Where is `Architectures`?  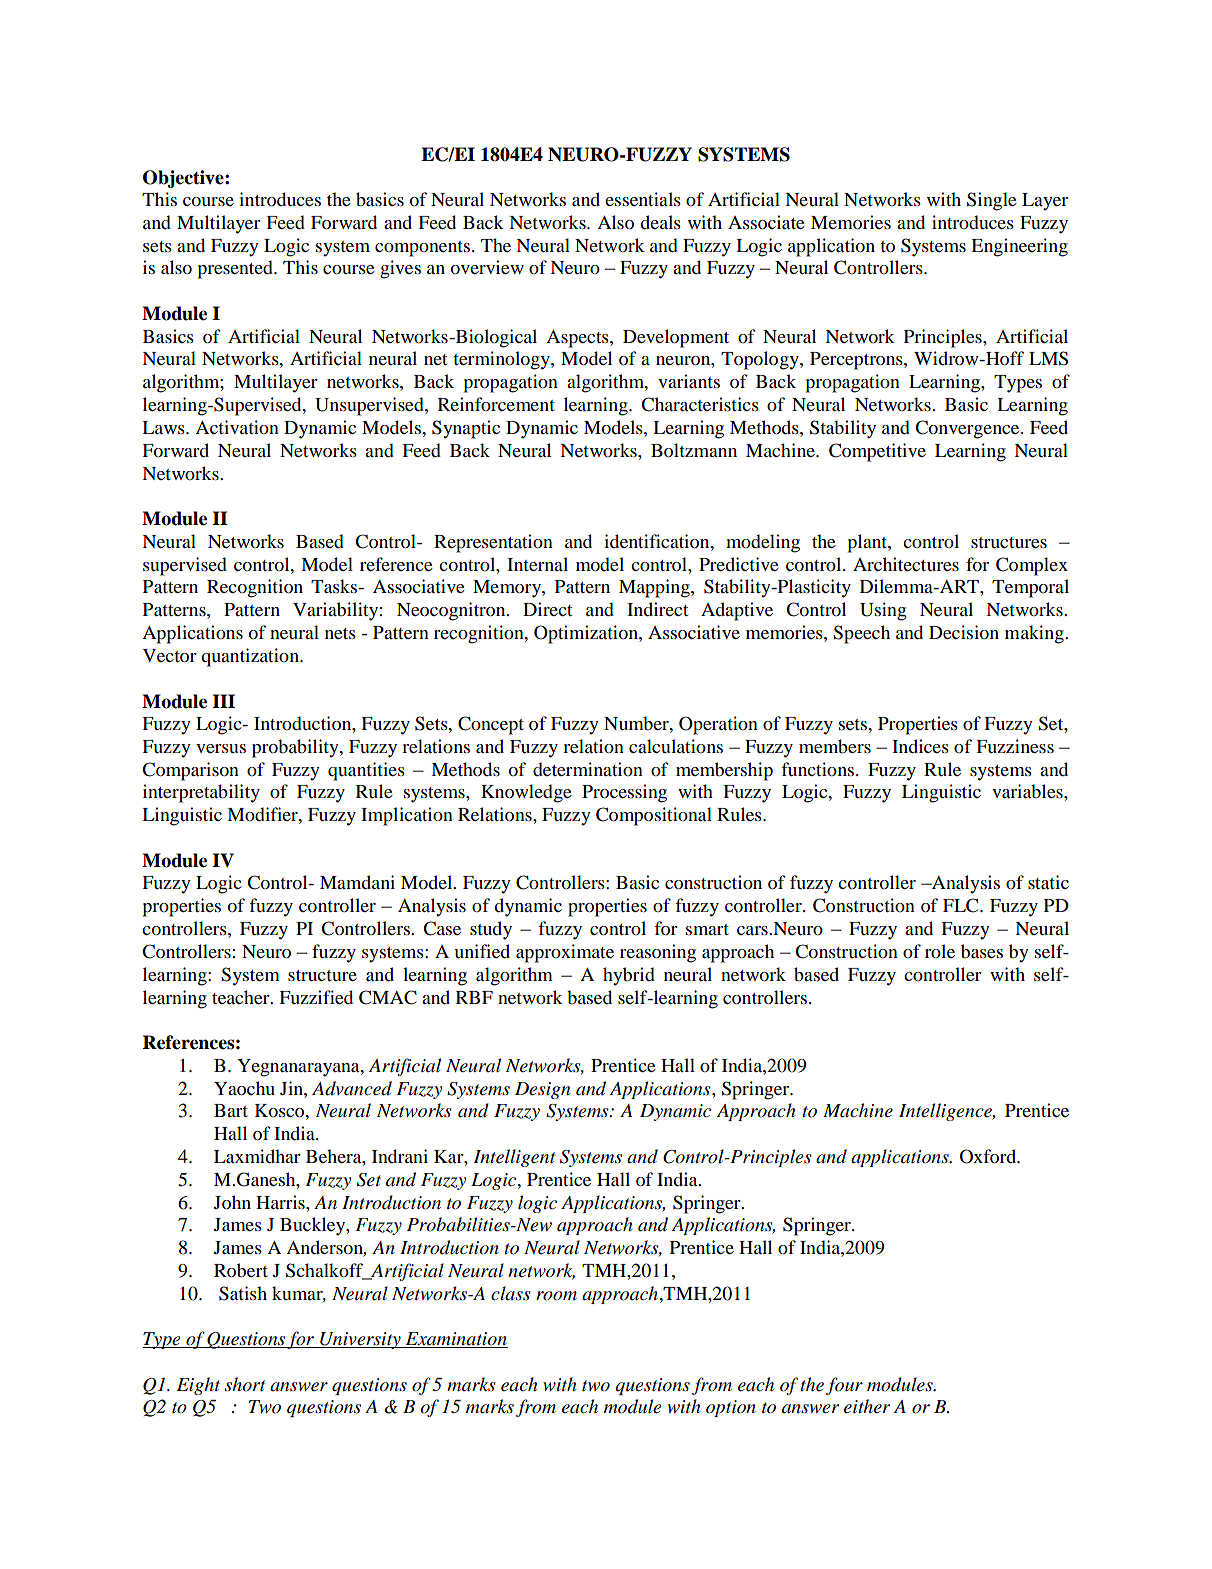 Architectures is located at coordinates (906, 564).
